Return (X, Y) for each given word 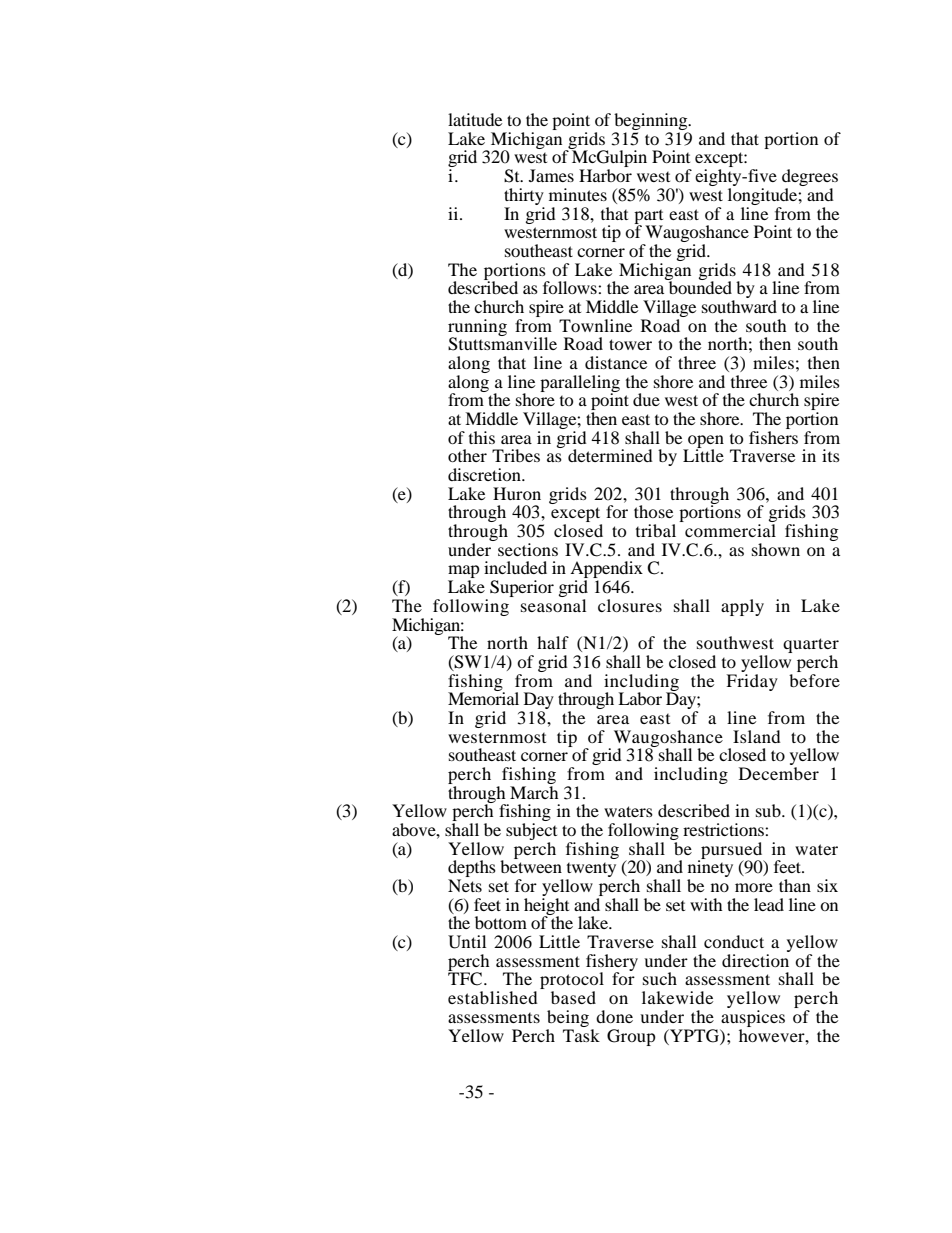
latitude (475, 119)
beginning (652, 123)
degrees (810, 179)
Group (631, 1037)
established (493, 997)
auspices (753, 1018)
